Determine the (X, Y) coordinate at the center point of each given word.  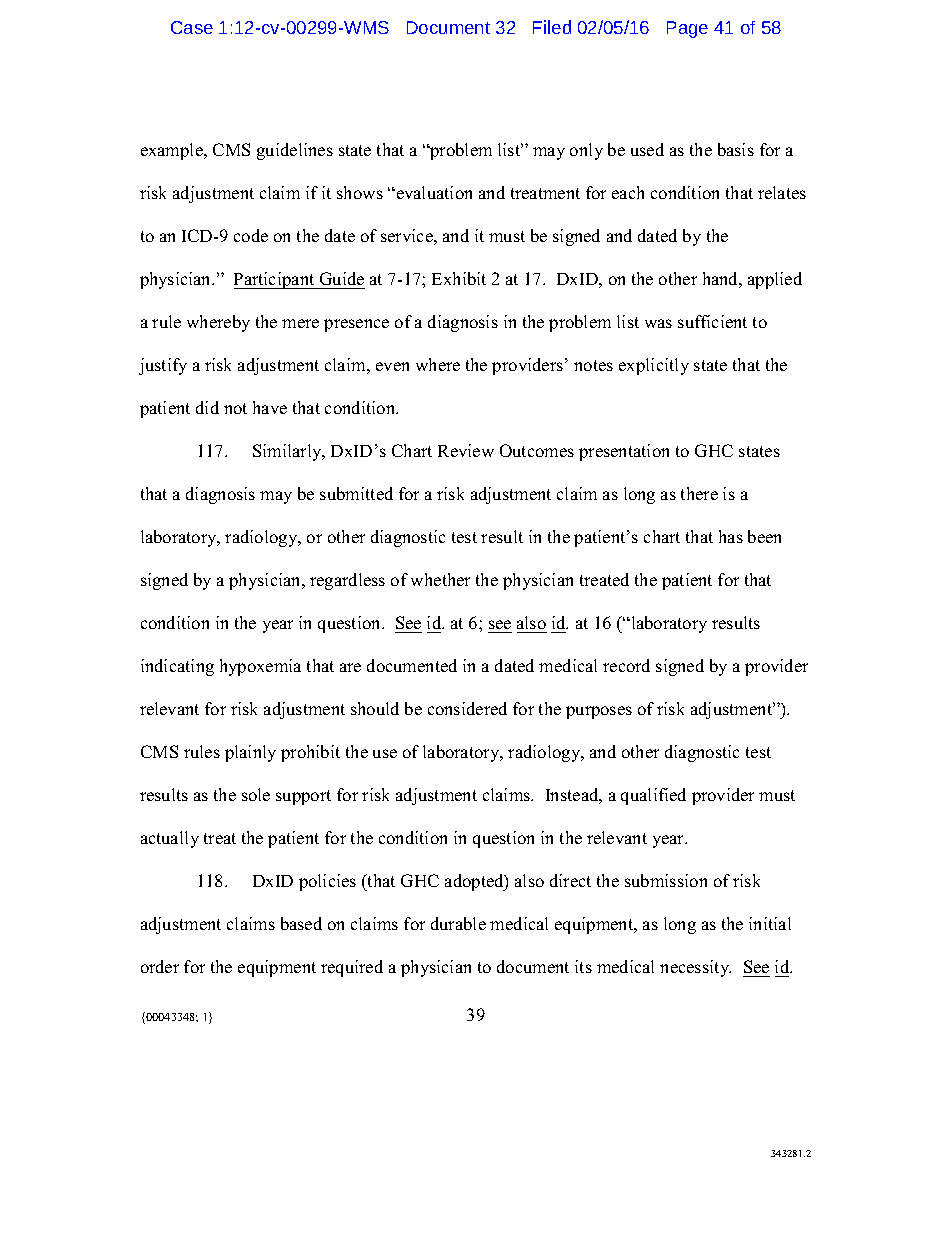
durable (458, 923)
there (699, 493)
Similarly (288, 452)
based (301, 923)
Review (466, 450)
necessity (695, 968)
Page (687, 29)
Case (192, 27)
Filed (552, 27)
